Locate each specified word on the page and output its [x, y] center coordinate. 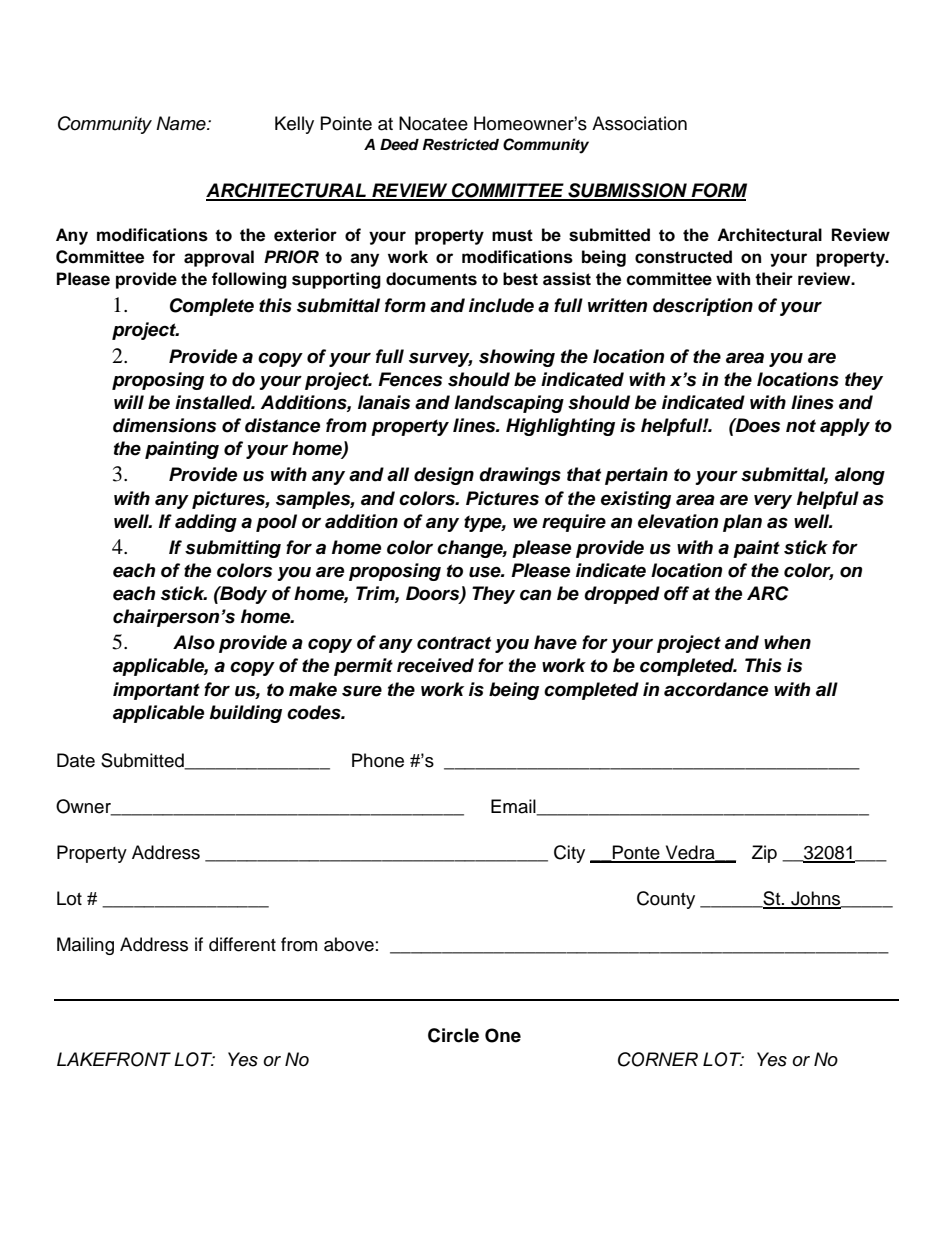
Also [194, 642]
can [535, 595]
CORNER [658, 1059]
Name [182, 123]
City [569, 854]
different [242, 944]
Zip [764, 854]
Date [76, 760]
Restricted [461, 144]
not [801, 426]
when [787, 642]
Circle [453, 1035]
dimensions [164, 425]
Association [639, 123]
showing [517, 358]
